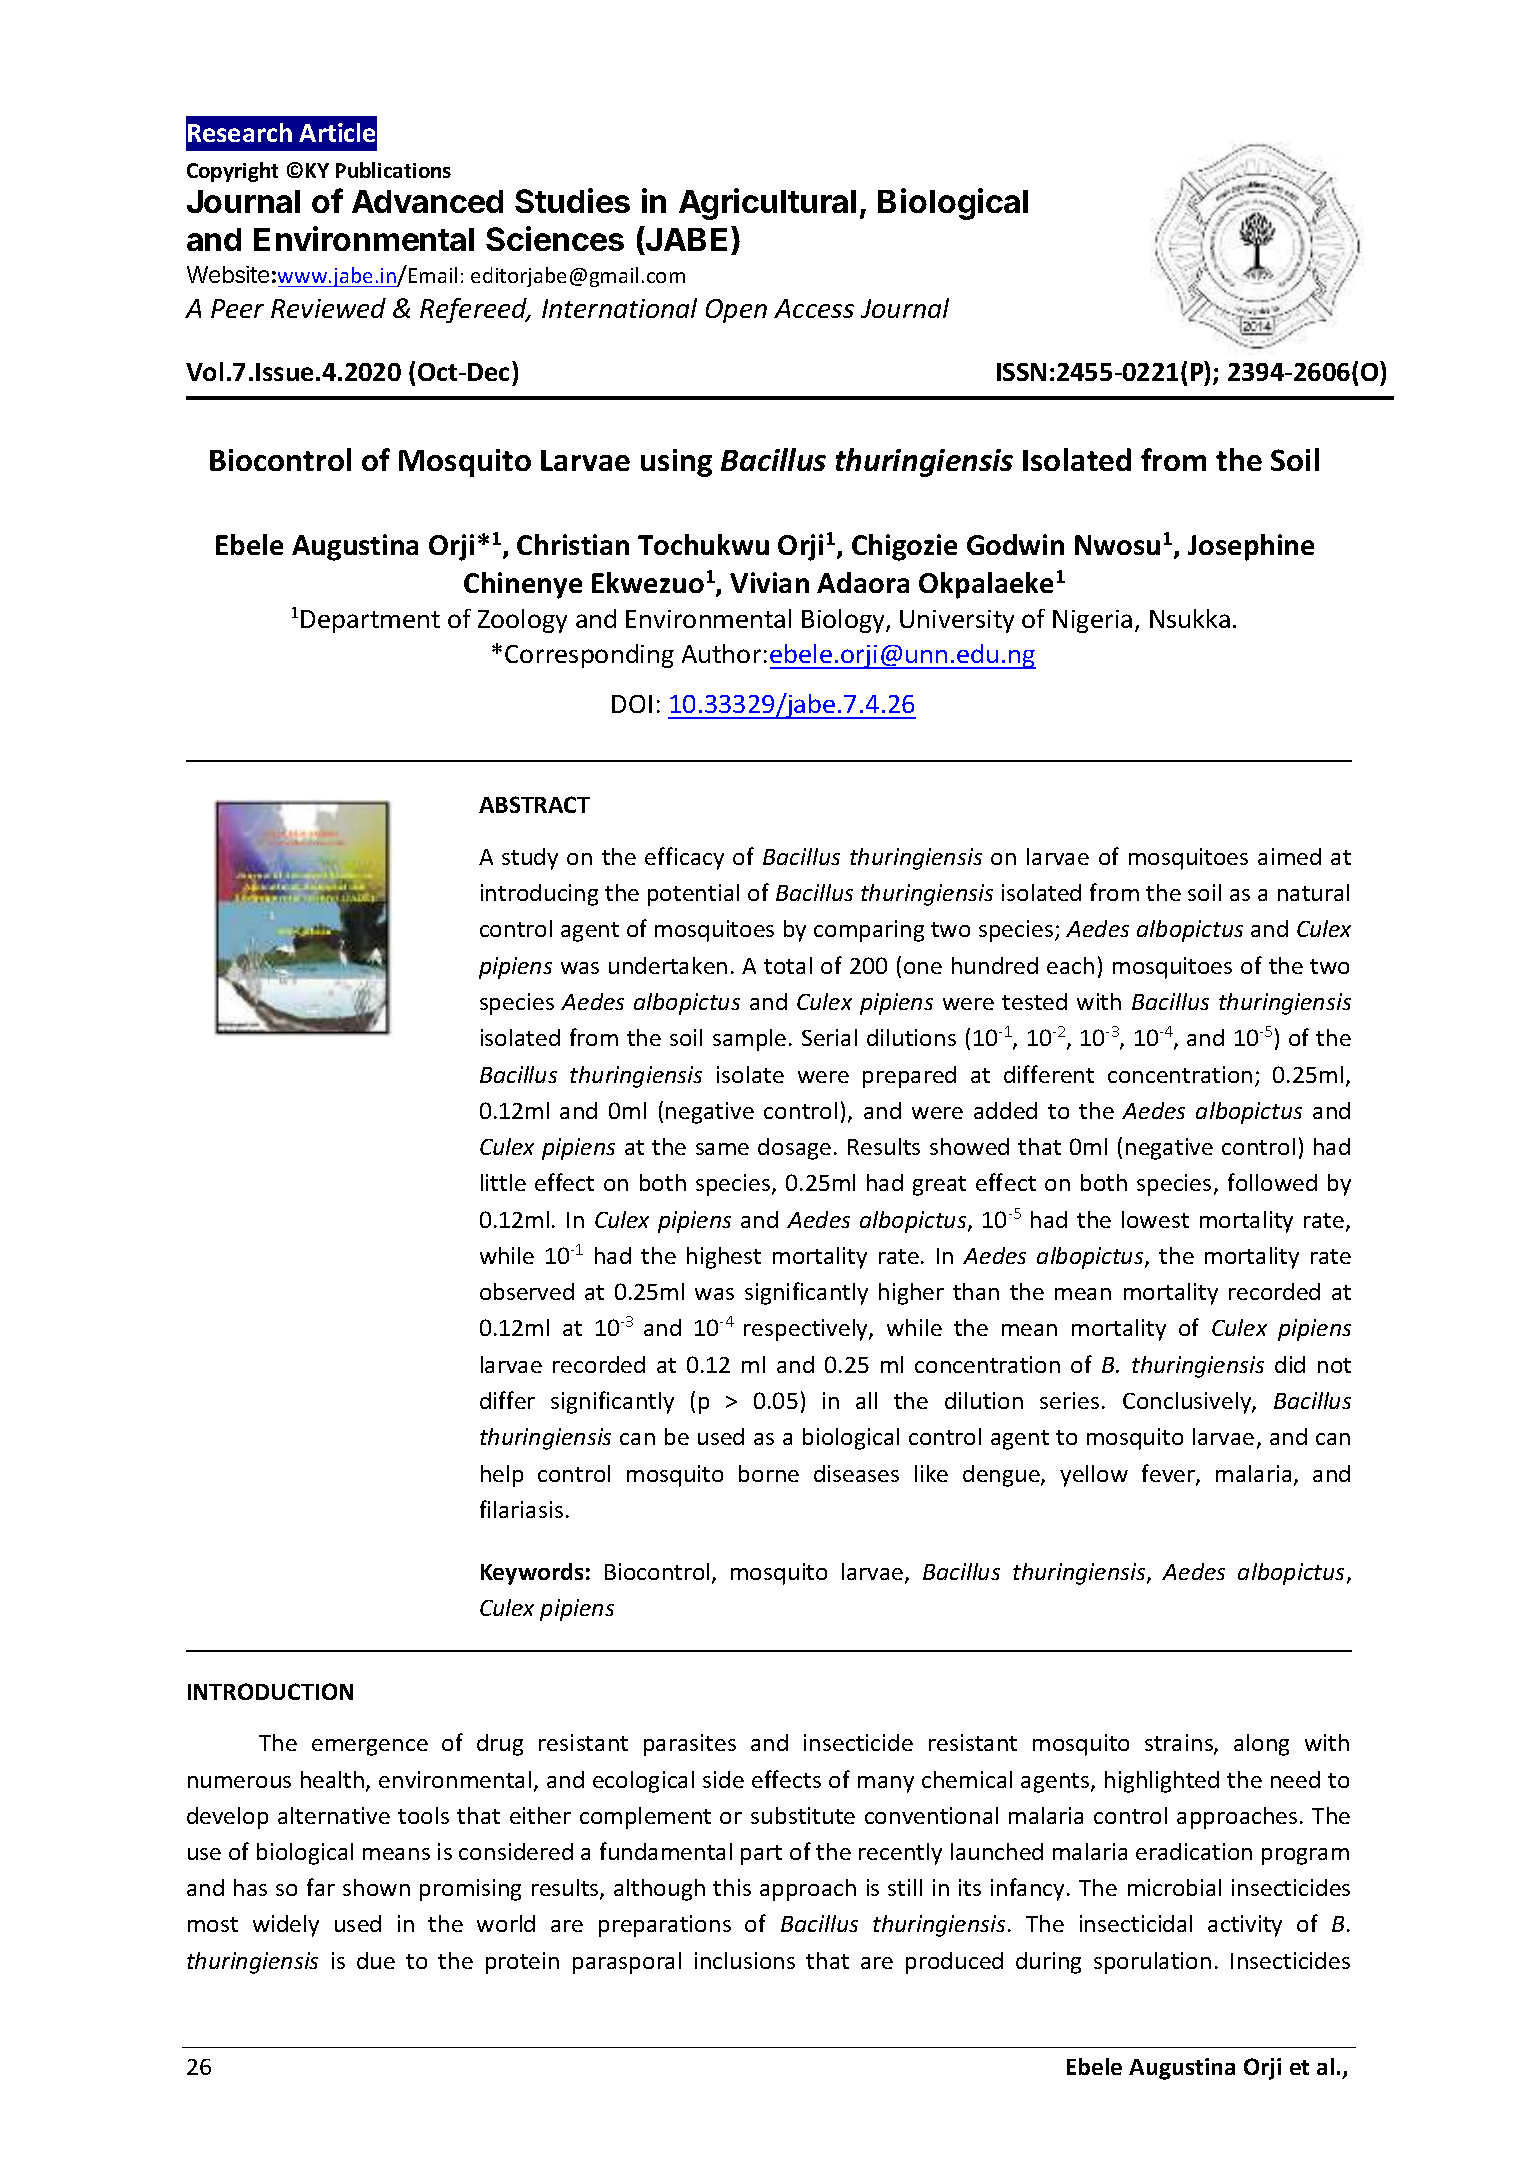 The height and width of the screenshot is (2175, 1538). I want to click on far, so click(321, 1887).
